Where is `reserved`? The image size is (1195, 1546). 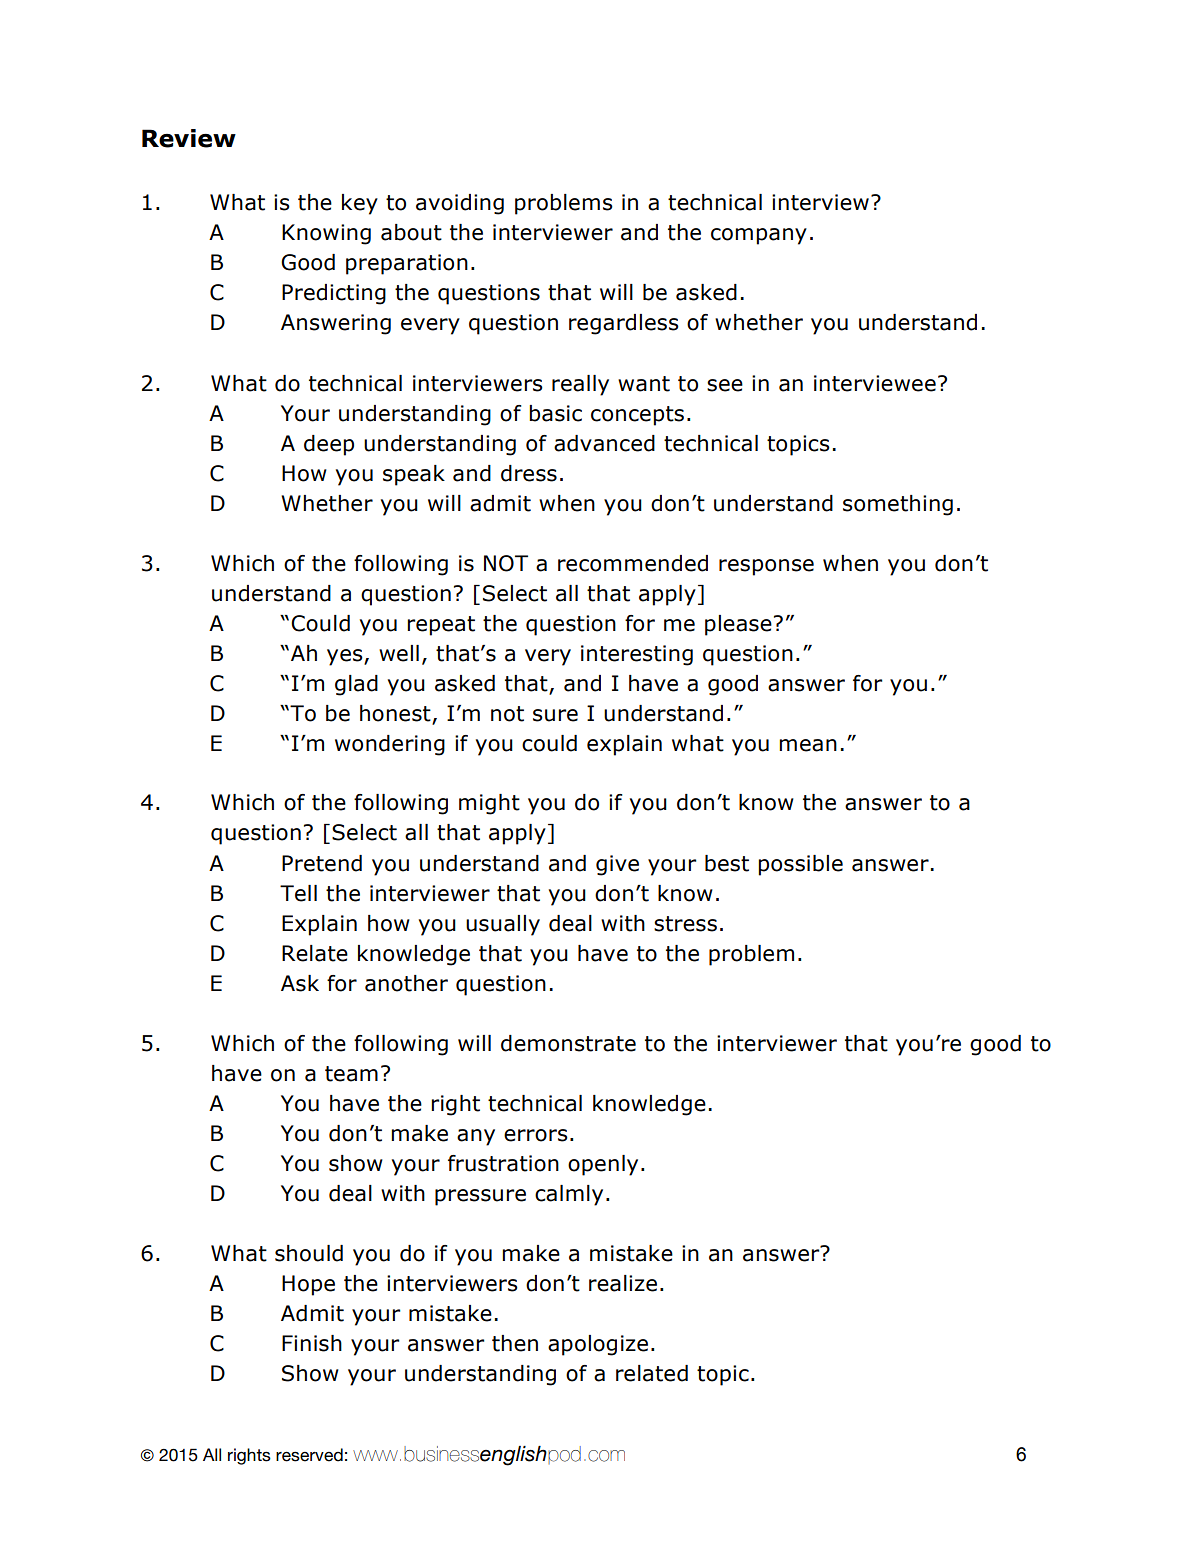
reserved is located at coordinates (309, 1455).
